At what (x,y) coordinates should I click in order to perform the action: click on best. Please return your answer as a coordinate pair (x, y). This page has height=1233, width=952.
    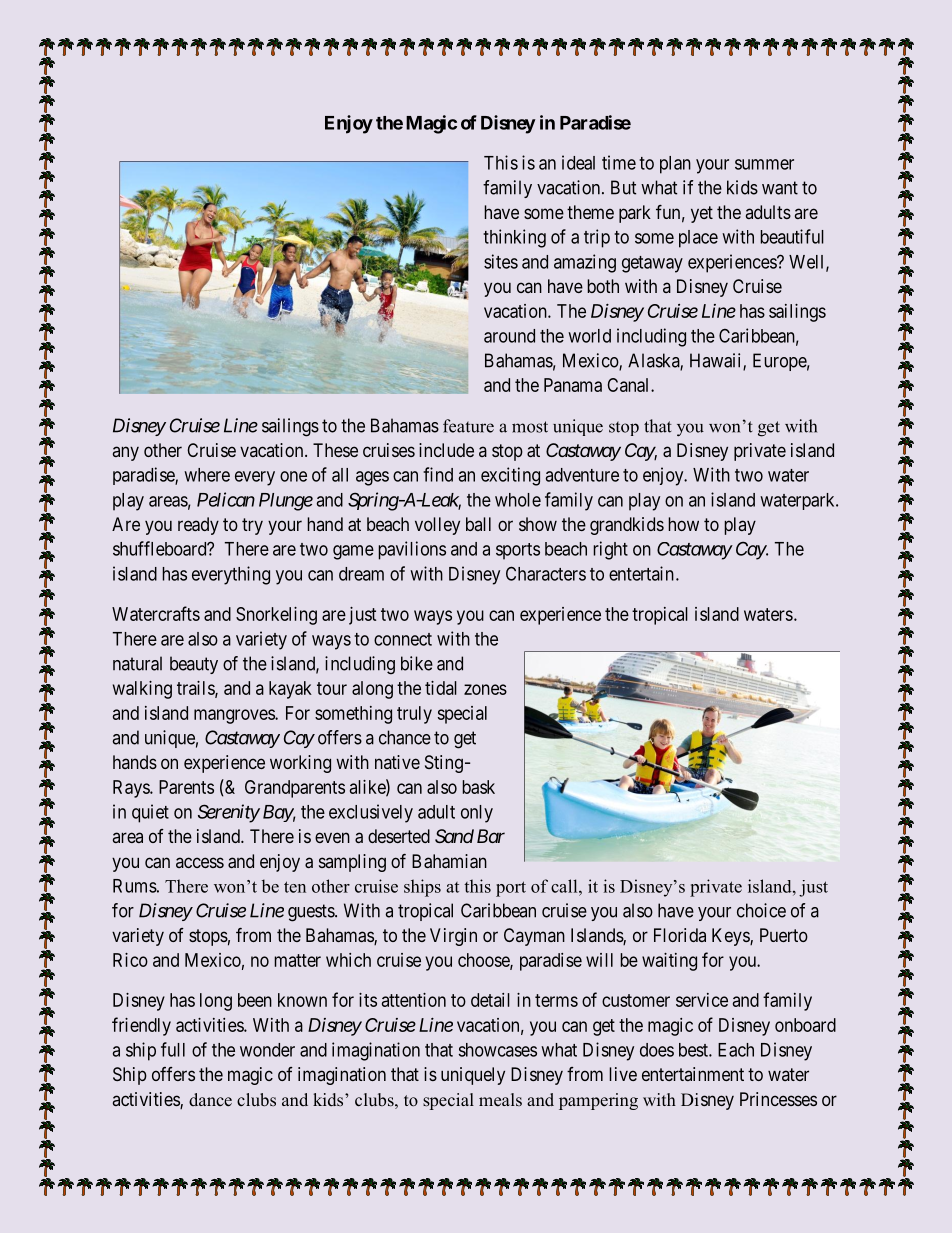
    Looking at the image, I should click on (694, 1050).
